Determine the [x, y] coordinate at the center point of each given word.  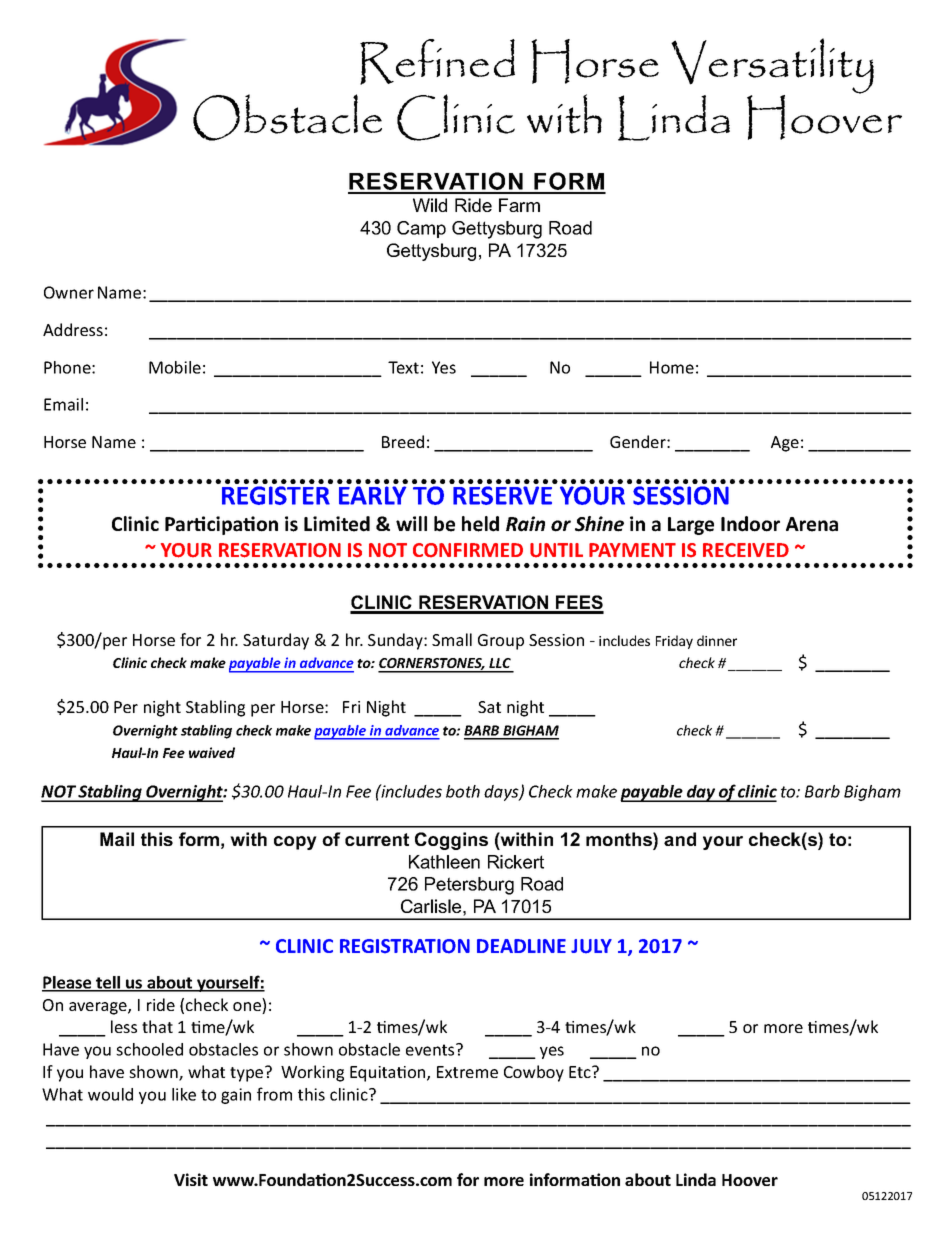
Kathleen [444, 862]
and [680, 839]
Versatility [772, 67]
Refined [437, 62]
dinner [717, 640]
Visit [191, 1179]
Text [403, 367]
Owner [69, 292]
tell [108, 983]
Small [452, 639]
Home [672, 367]
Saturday [276, 641]
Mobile [175, 367]
